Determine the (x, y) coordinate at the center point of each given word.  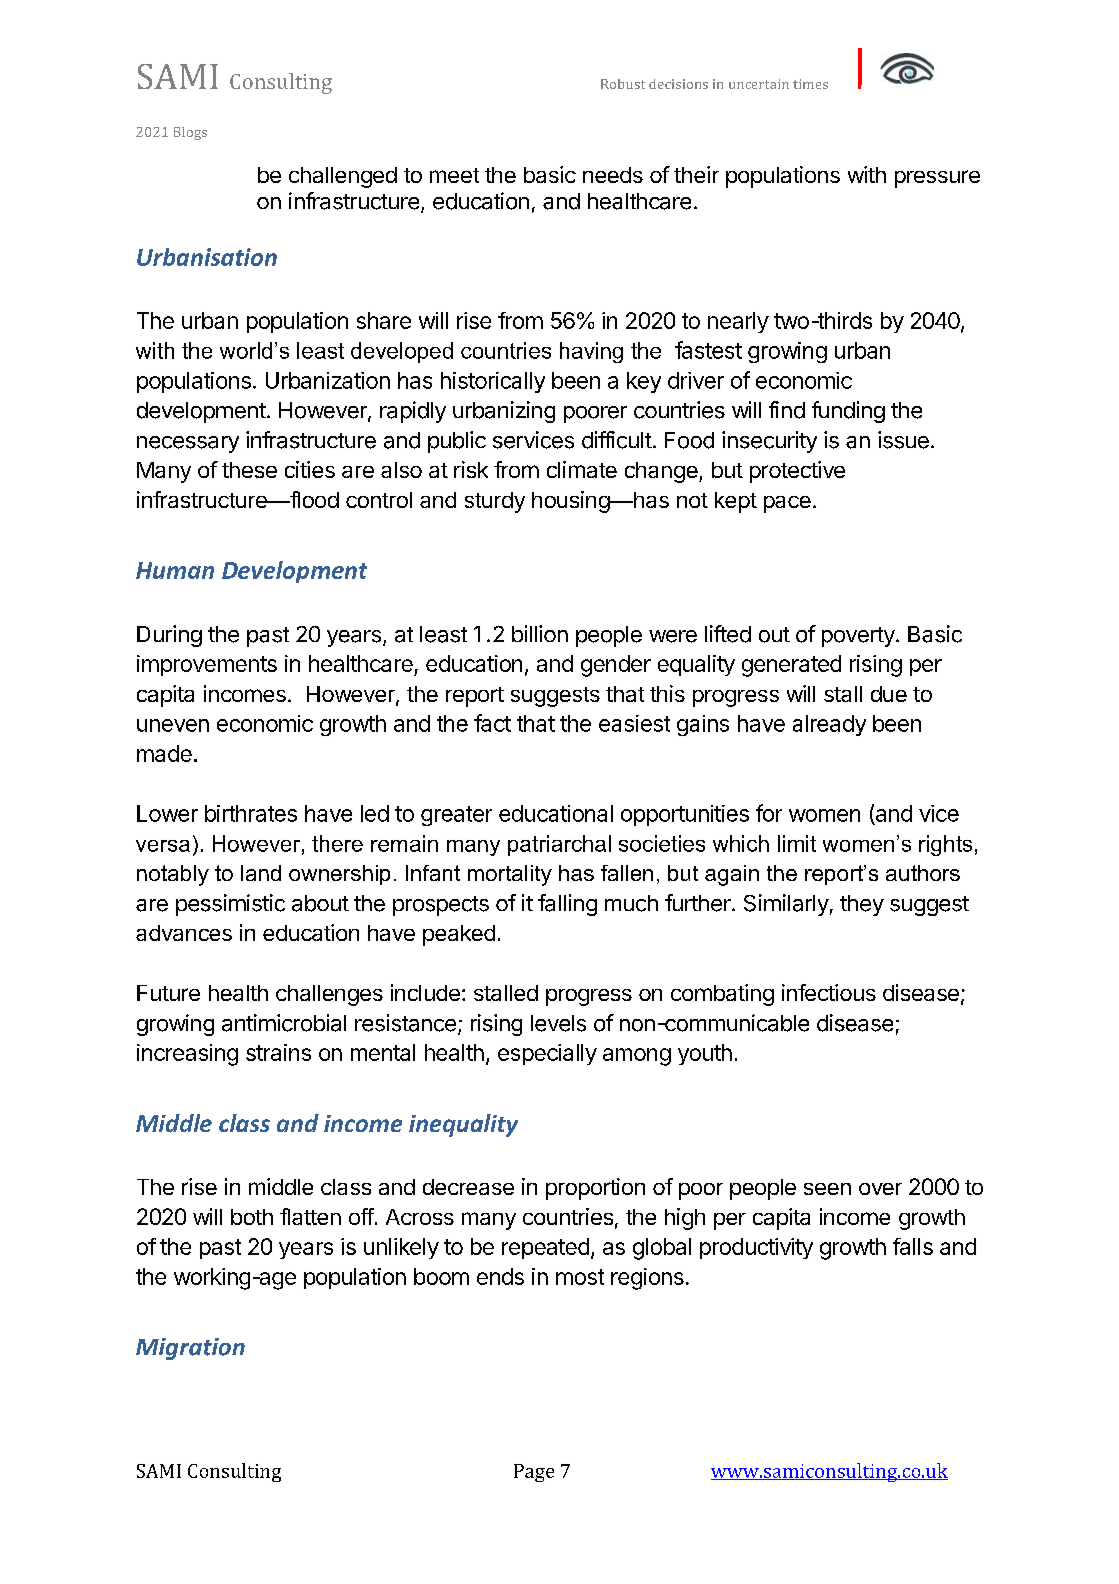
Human (175, 570)
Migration (190, 1349)
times (810, 84)
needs (613, 175)
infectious (829, 992)
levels (558, 1023)
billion (540, 633)
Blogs (190, 133)
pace (787, 504)
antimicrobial (284, 1023)
